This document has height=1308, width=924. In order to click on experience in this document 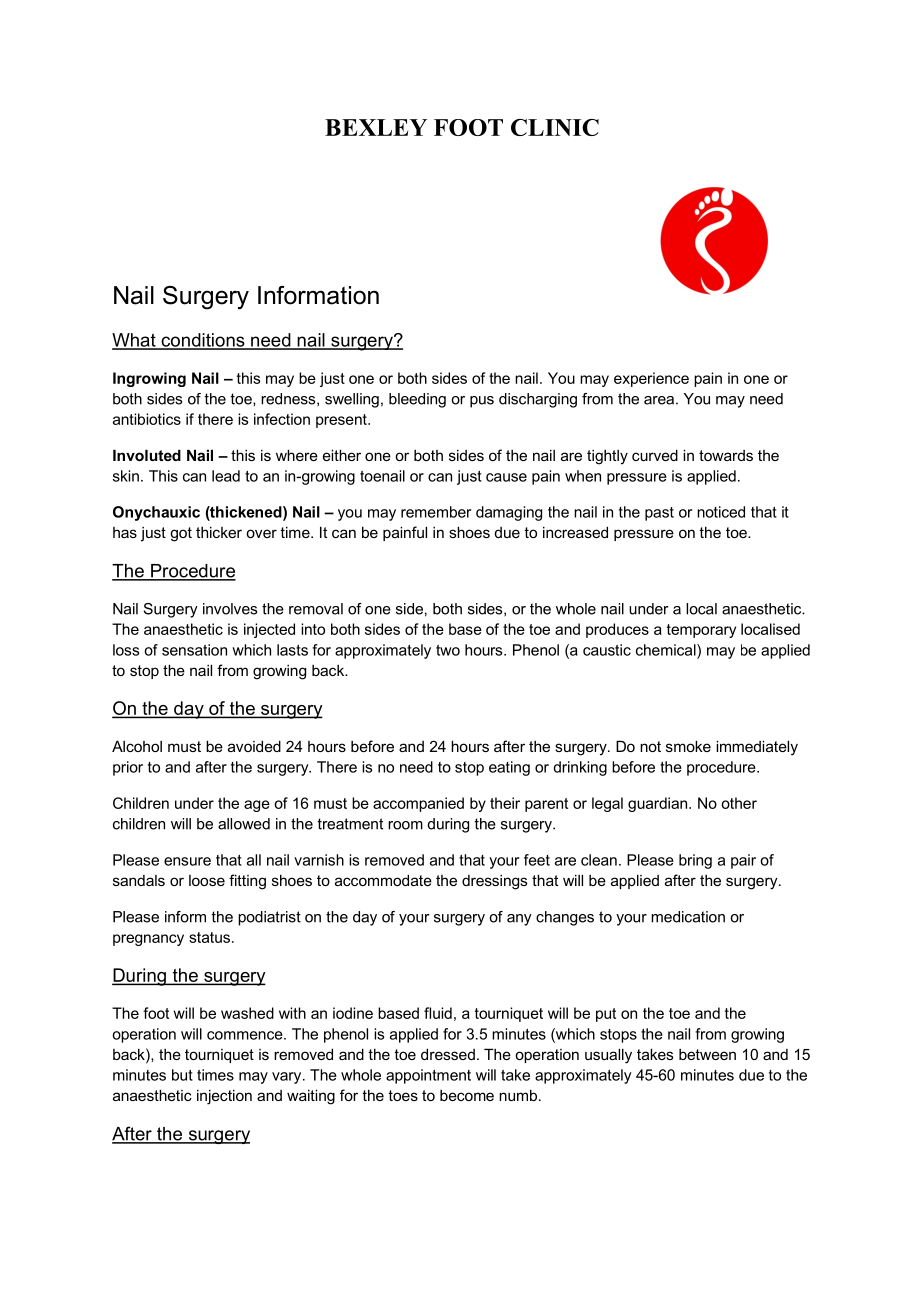, I will do `click(651, 379)`.
